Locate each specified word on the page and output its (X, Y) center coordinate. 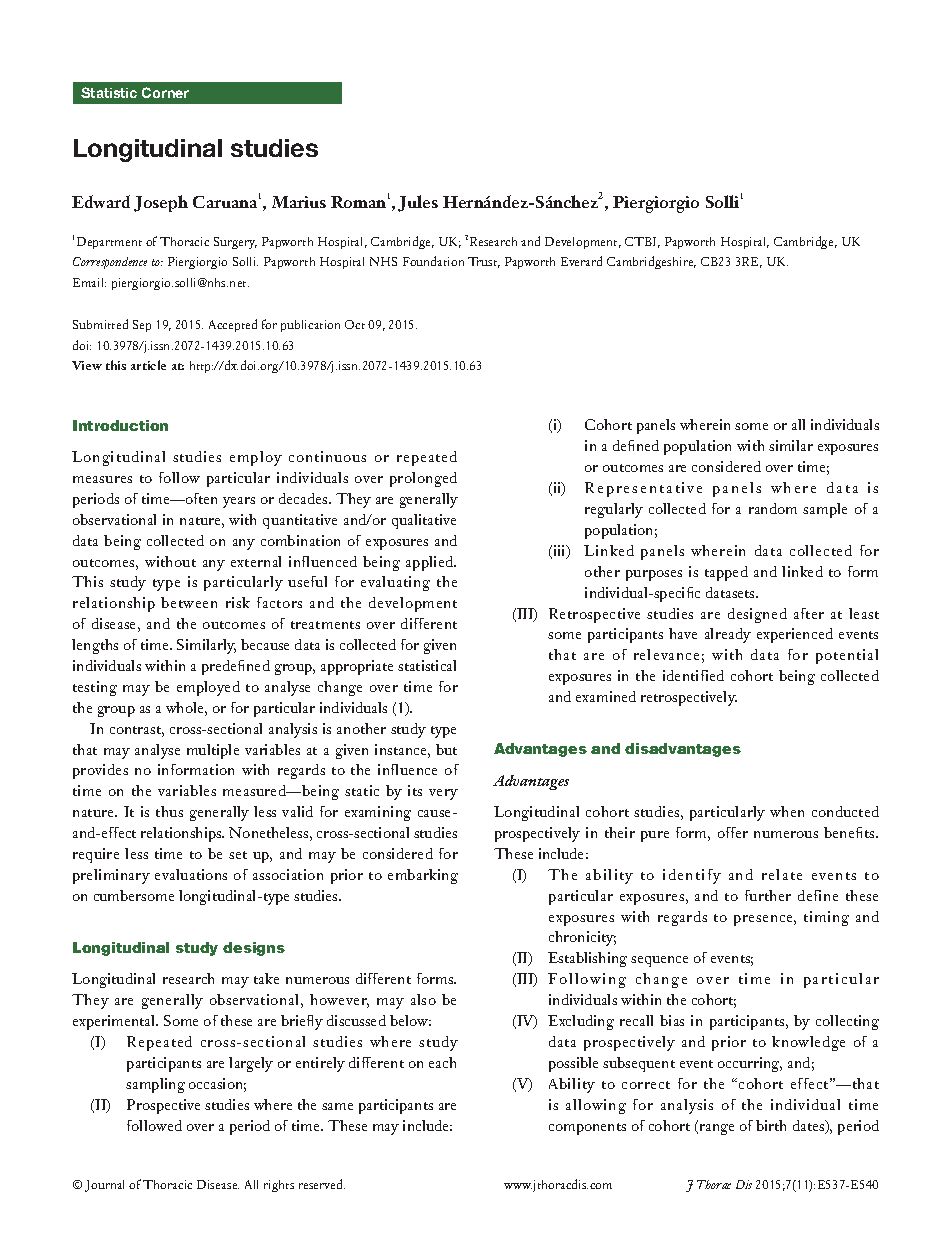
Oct (355, 324)
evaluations (191, 874)
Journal (104, 1186)
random (773, 508)
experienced (795, 635)
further (768, 895)
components (587, 1129)
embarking (423, 876)
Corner (165, 92)
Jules (418, 203)
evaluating (395, 583)
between (189, 602)
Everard (581, 261)
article (148, 365)
